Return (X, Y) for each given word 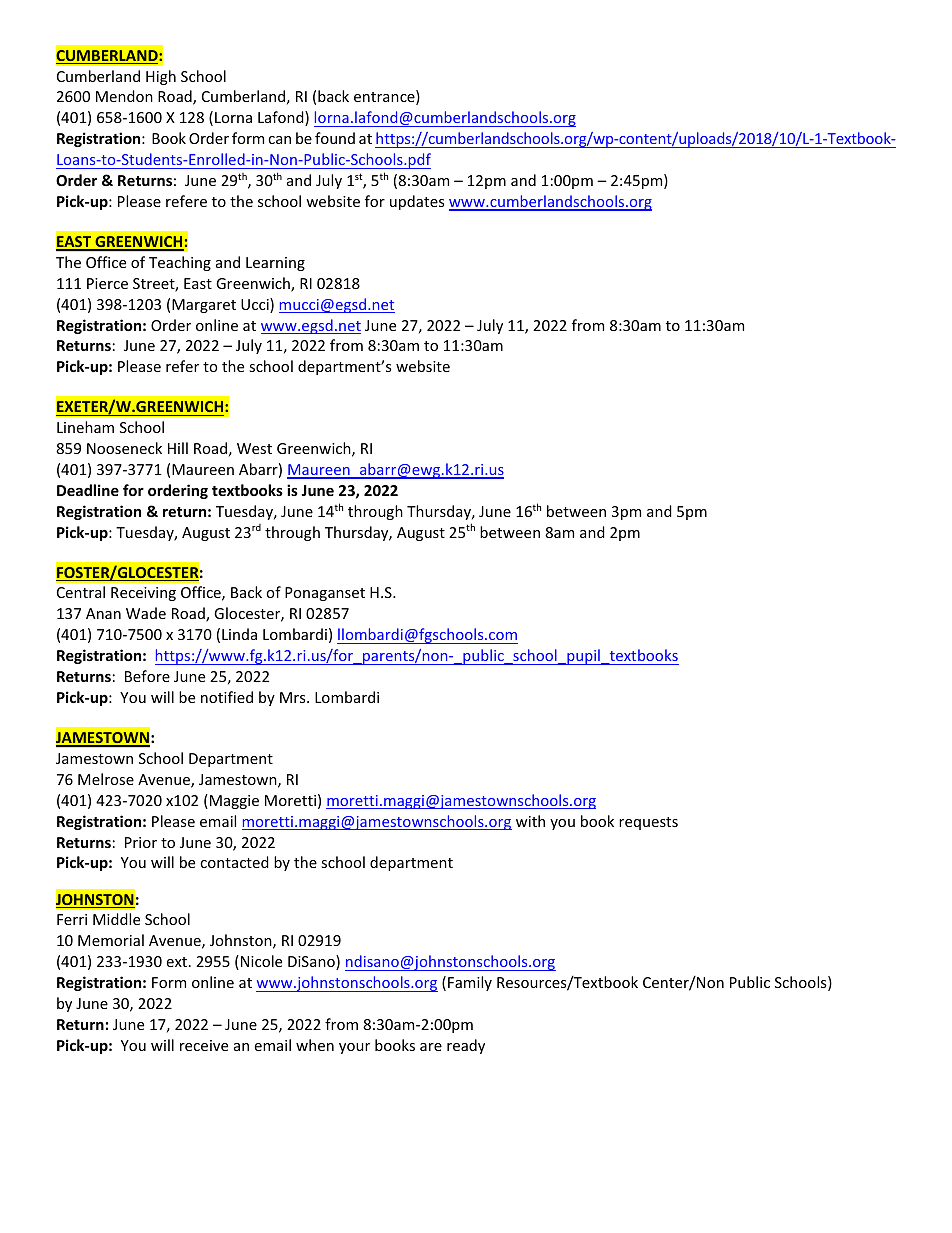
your (354, 1048)
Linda (239, 634)
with (530, 821)
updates (417, 202)
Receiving (143, 594)
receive (204, 1045)
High (161, 77)
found (335, 138)
